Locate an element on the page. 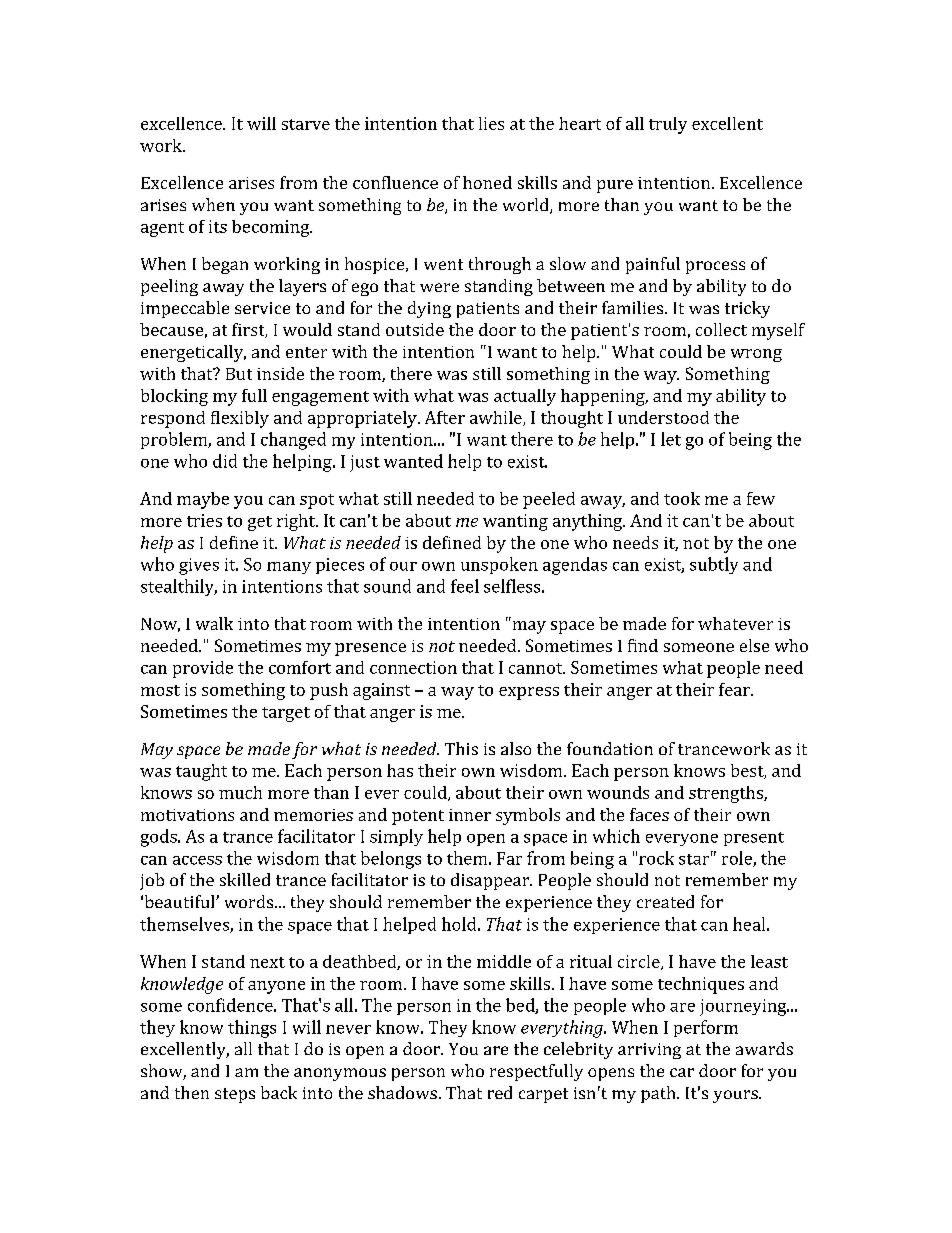 This page has width=952, height=1233. honed is located at coordinates (487, 182).
